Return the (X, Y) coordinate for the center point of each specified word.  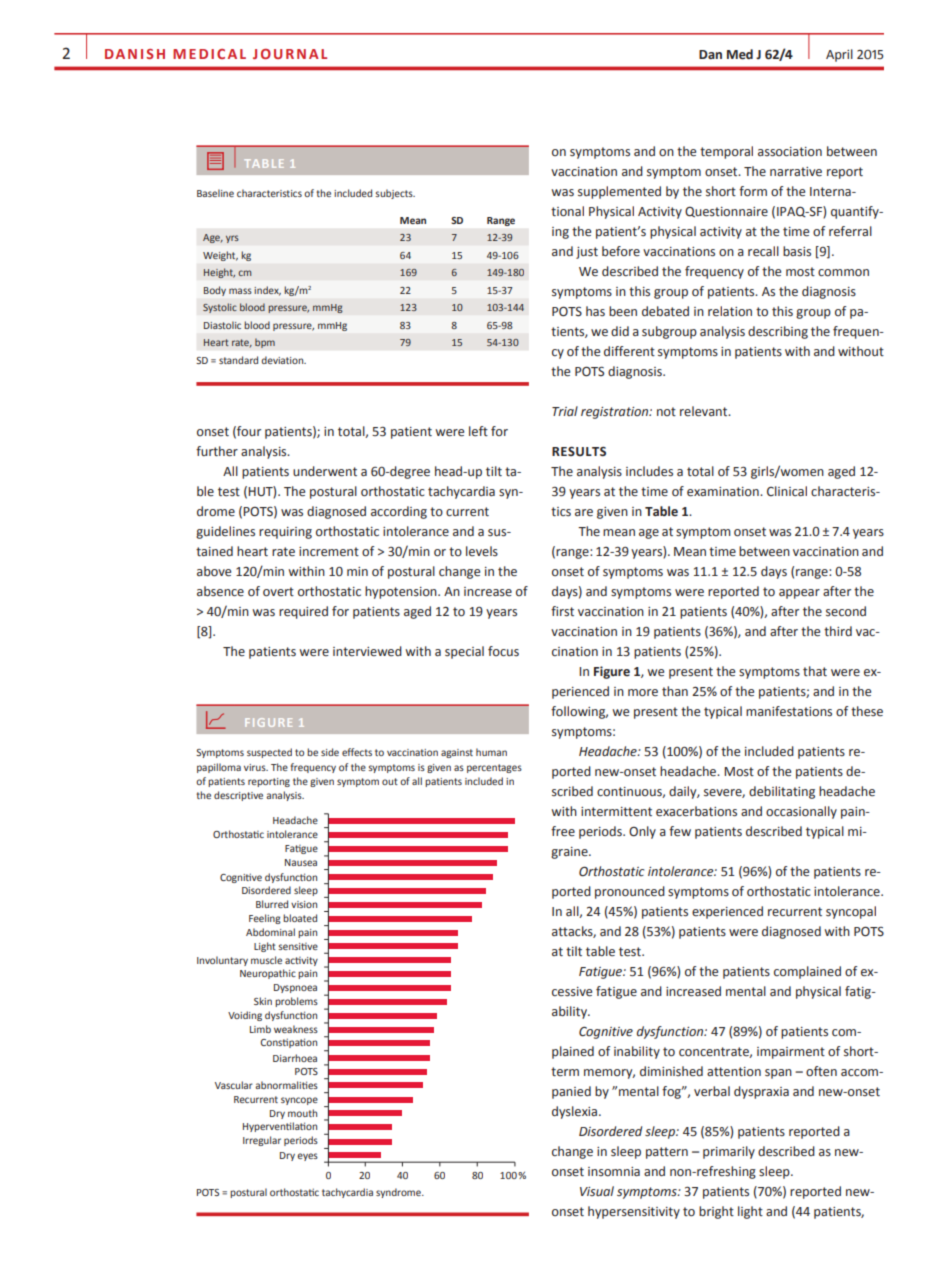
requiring (285, 533)
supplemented (619, 192)
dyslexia (576, 1112)
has (595, 311)
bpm (265, 343)
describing (778, 332)
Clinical (787, 491)
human (491, 752)
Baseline (215, 193)
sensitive (298, 946)
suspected (269, 753)
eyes (307, 1157)
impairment (791, 1053)
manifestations (789, 711)
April (839, 55)
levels (482, 551)
